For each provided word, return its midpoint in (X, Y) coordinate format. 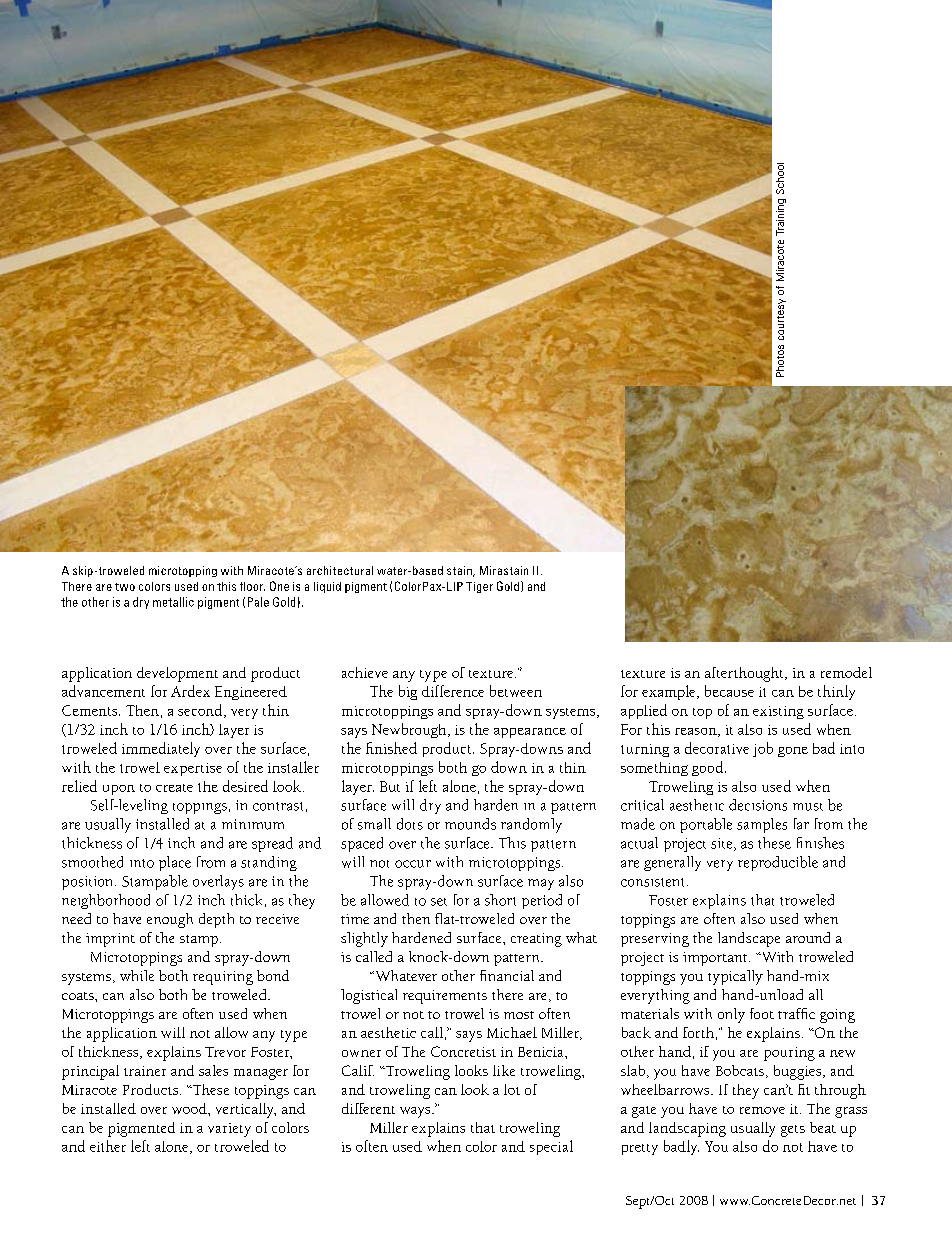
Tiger (479, 587)
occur (413, 864)
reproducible (778, 863)
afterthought (745, 674)
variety (229, 1130)
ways (416, 1112)
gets (793, 1131)
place (175, 863)
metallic (173, 602)
